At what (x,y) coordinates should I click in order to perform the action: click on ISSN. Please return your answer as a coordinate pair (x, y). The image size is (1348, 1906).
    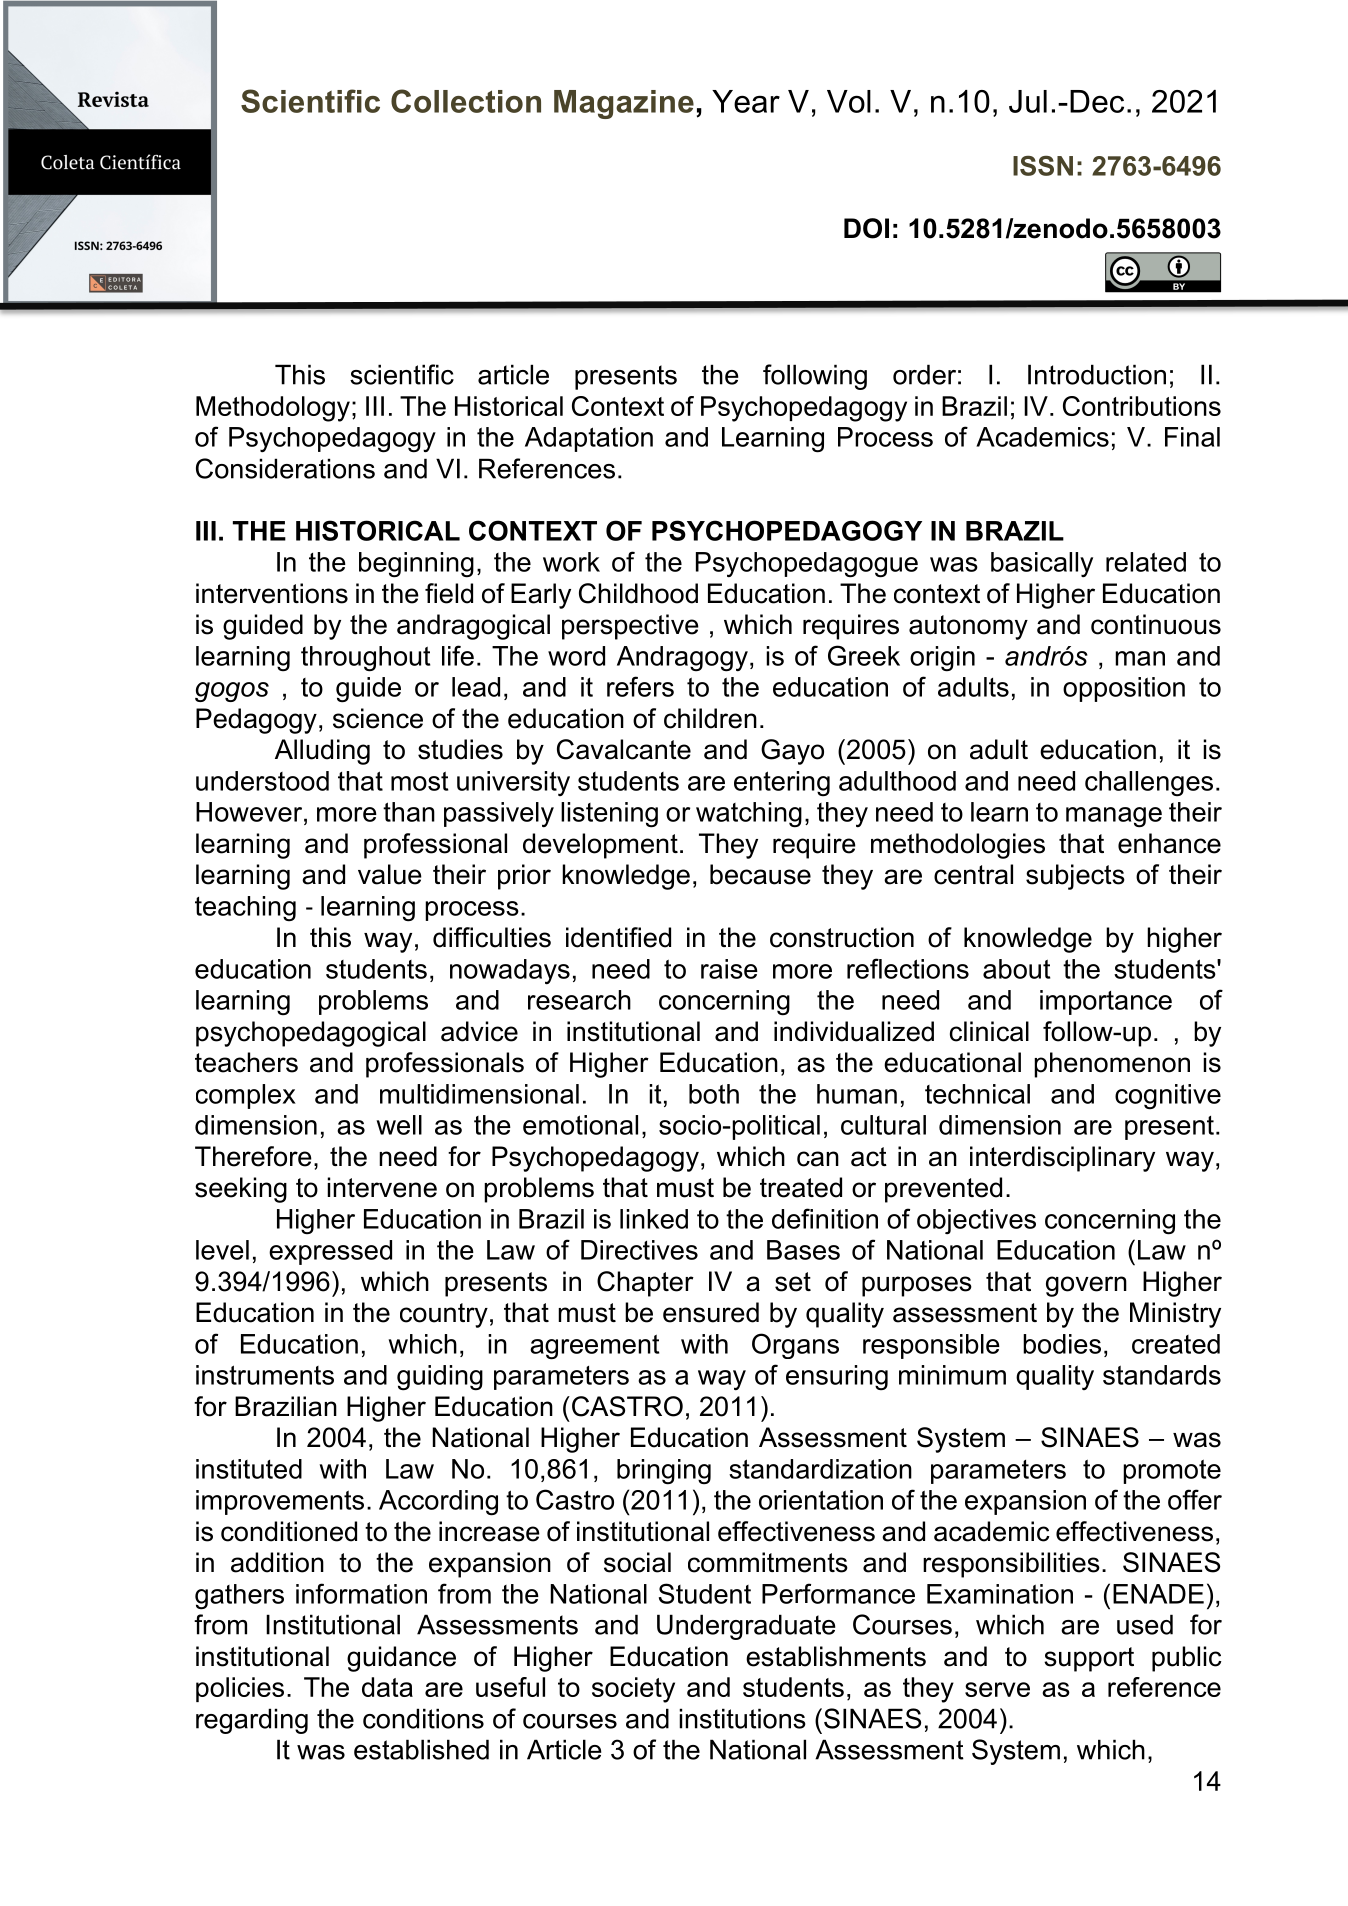
    Looking at the image, I should click on (1043, 165).
